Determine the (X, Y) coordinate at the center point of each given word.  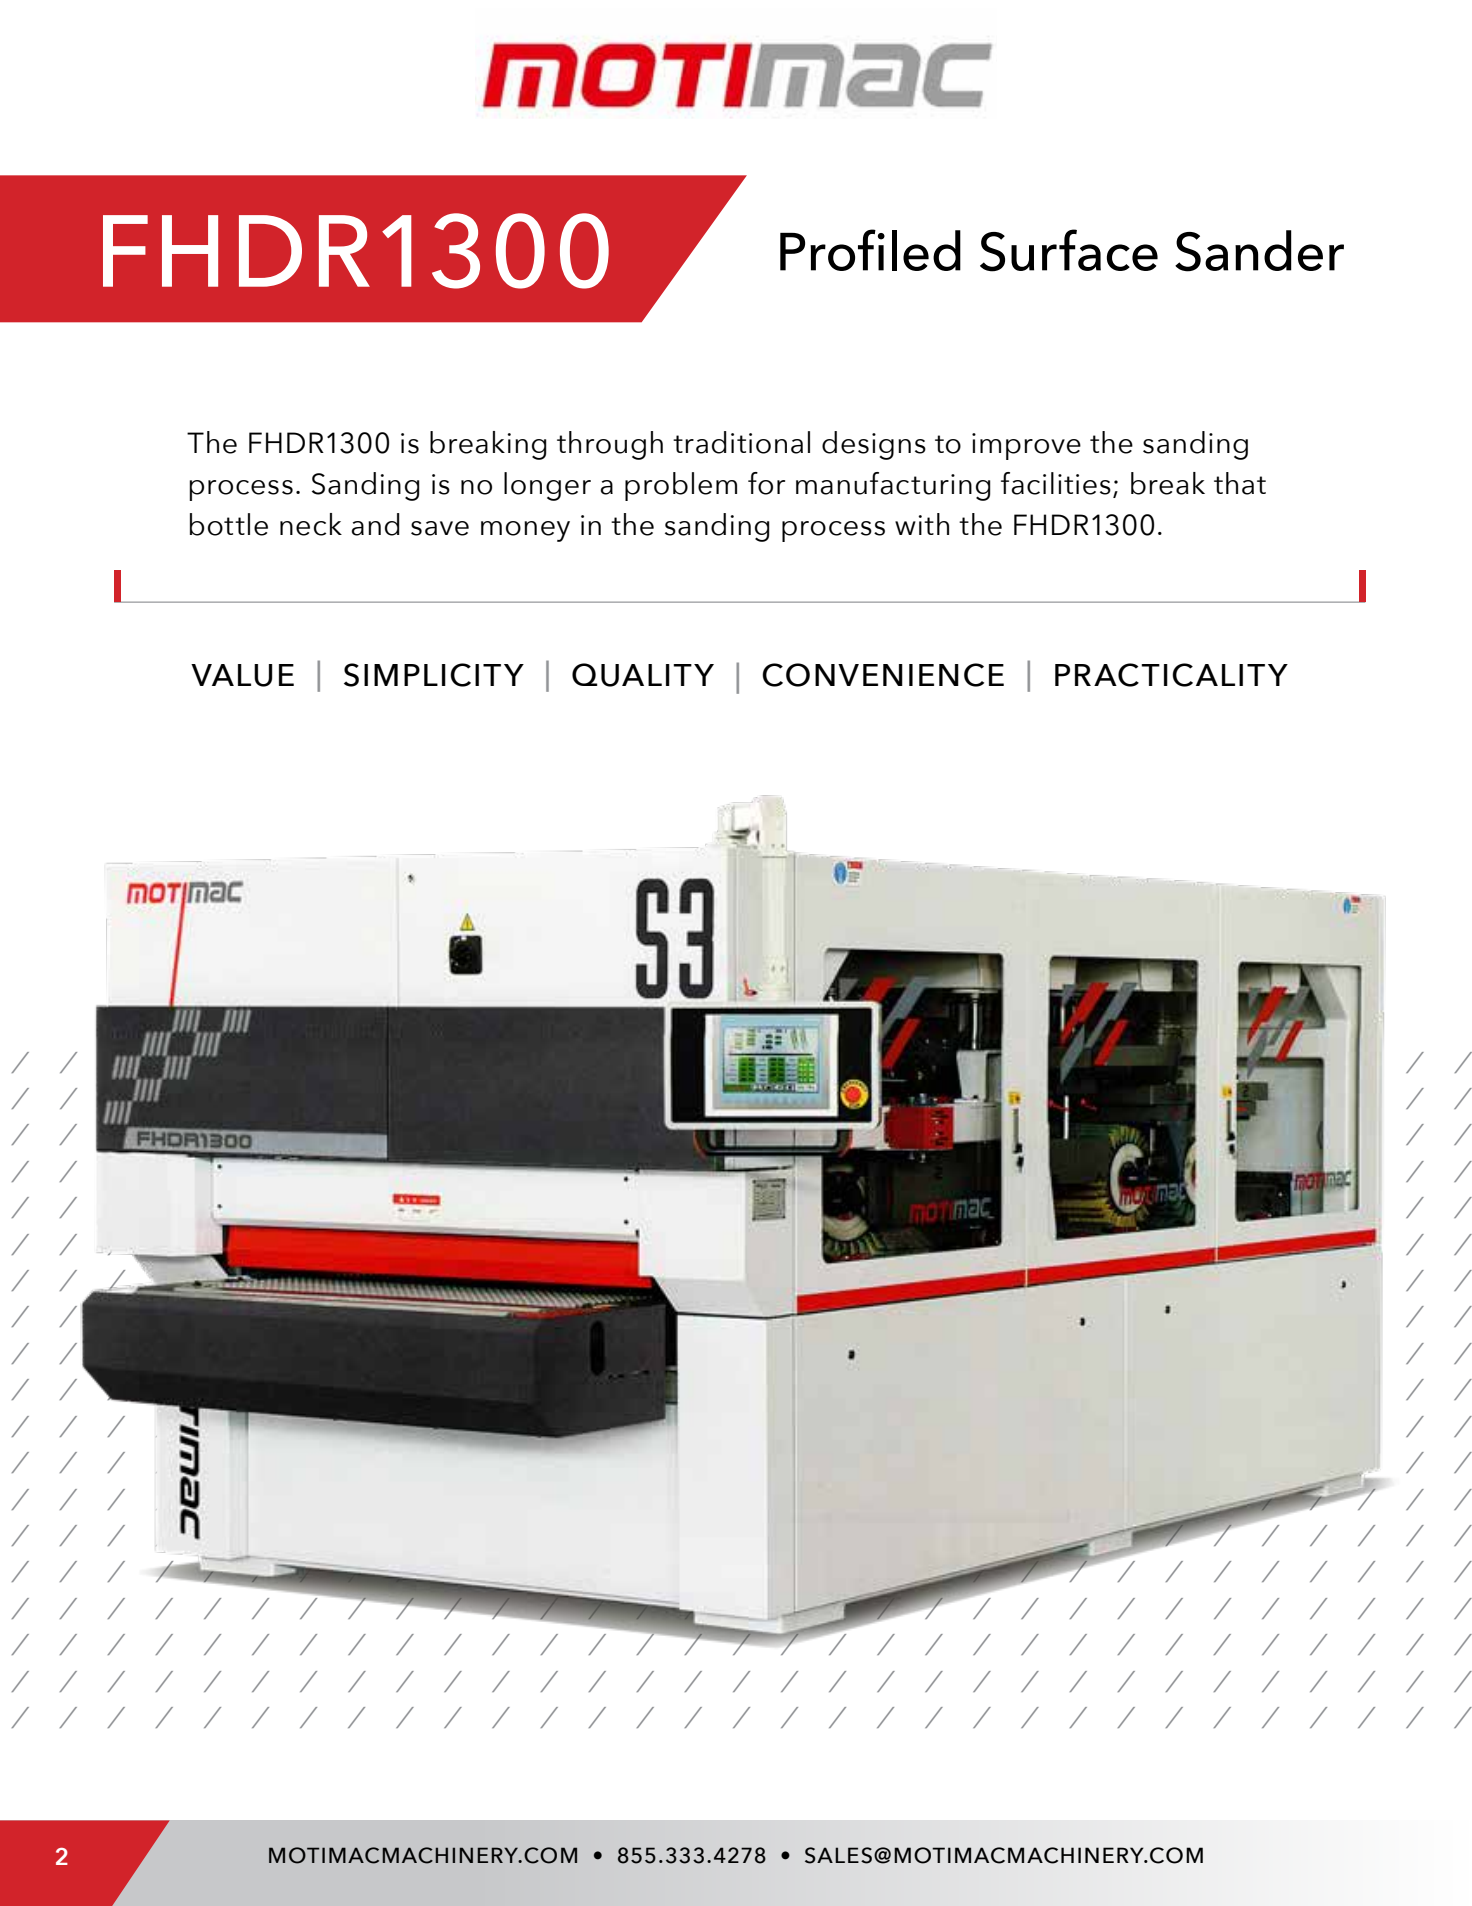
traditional (741, 442)
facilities (1056, 483)
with (922, 524)
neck (311, 524)
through (610, 445)
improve (1026, 446)
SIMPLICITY (434, 675)
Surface (1069, 250)
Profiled (870, 250)
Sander (1259, 251)
